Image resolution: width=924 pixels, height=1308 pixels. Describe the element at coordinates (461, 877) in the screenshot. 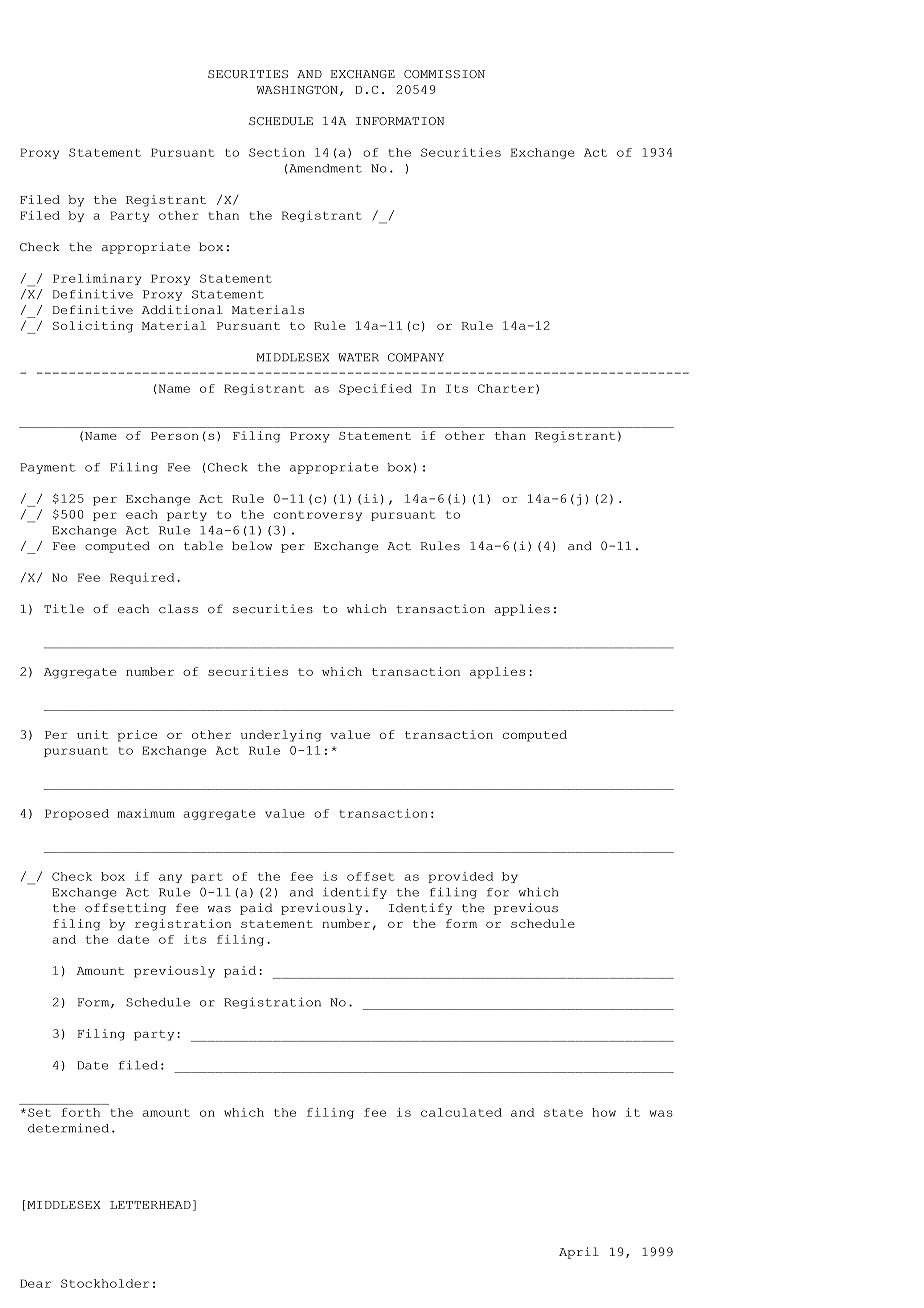

I see `provided` at that location.
